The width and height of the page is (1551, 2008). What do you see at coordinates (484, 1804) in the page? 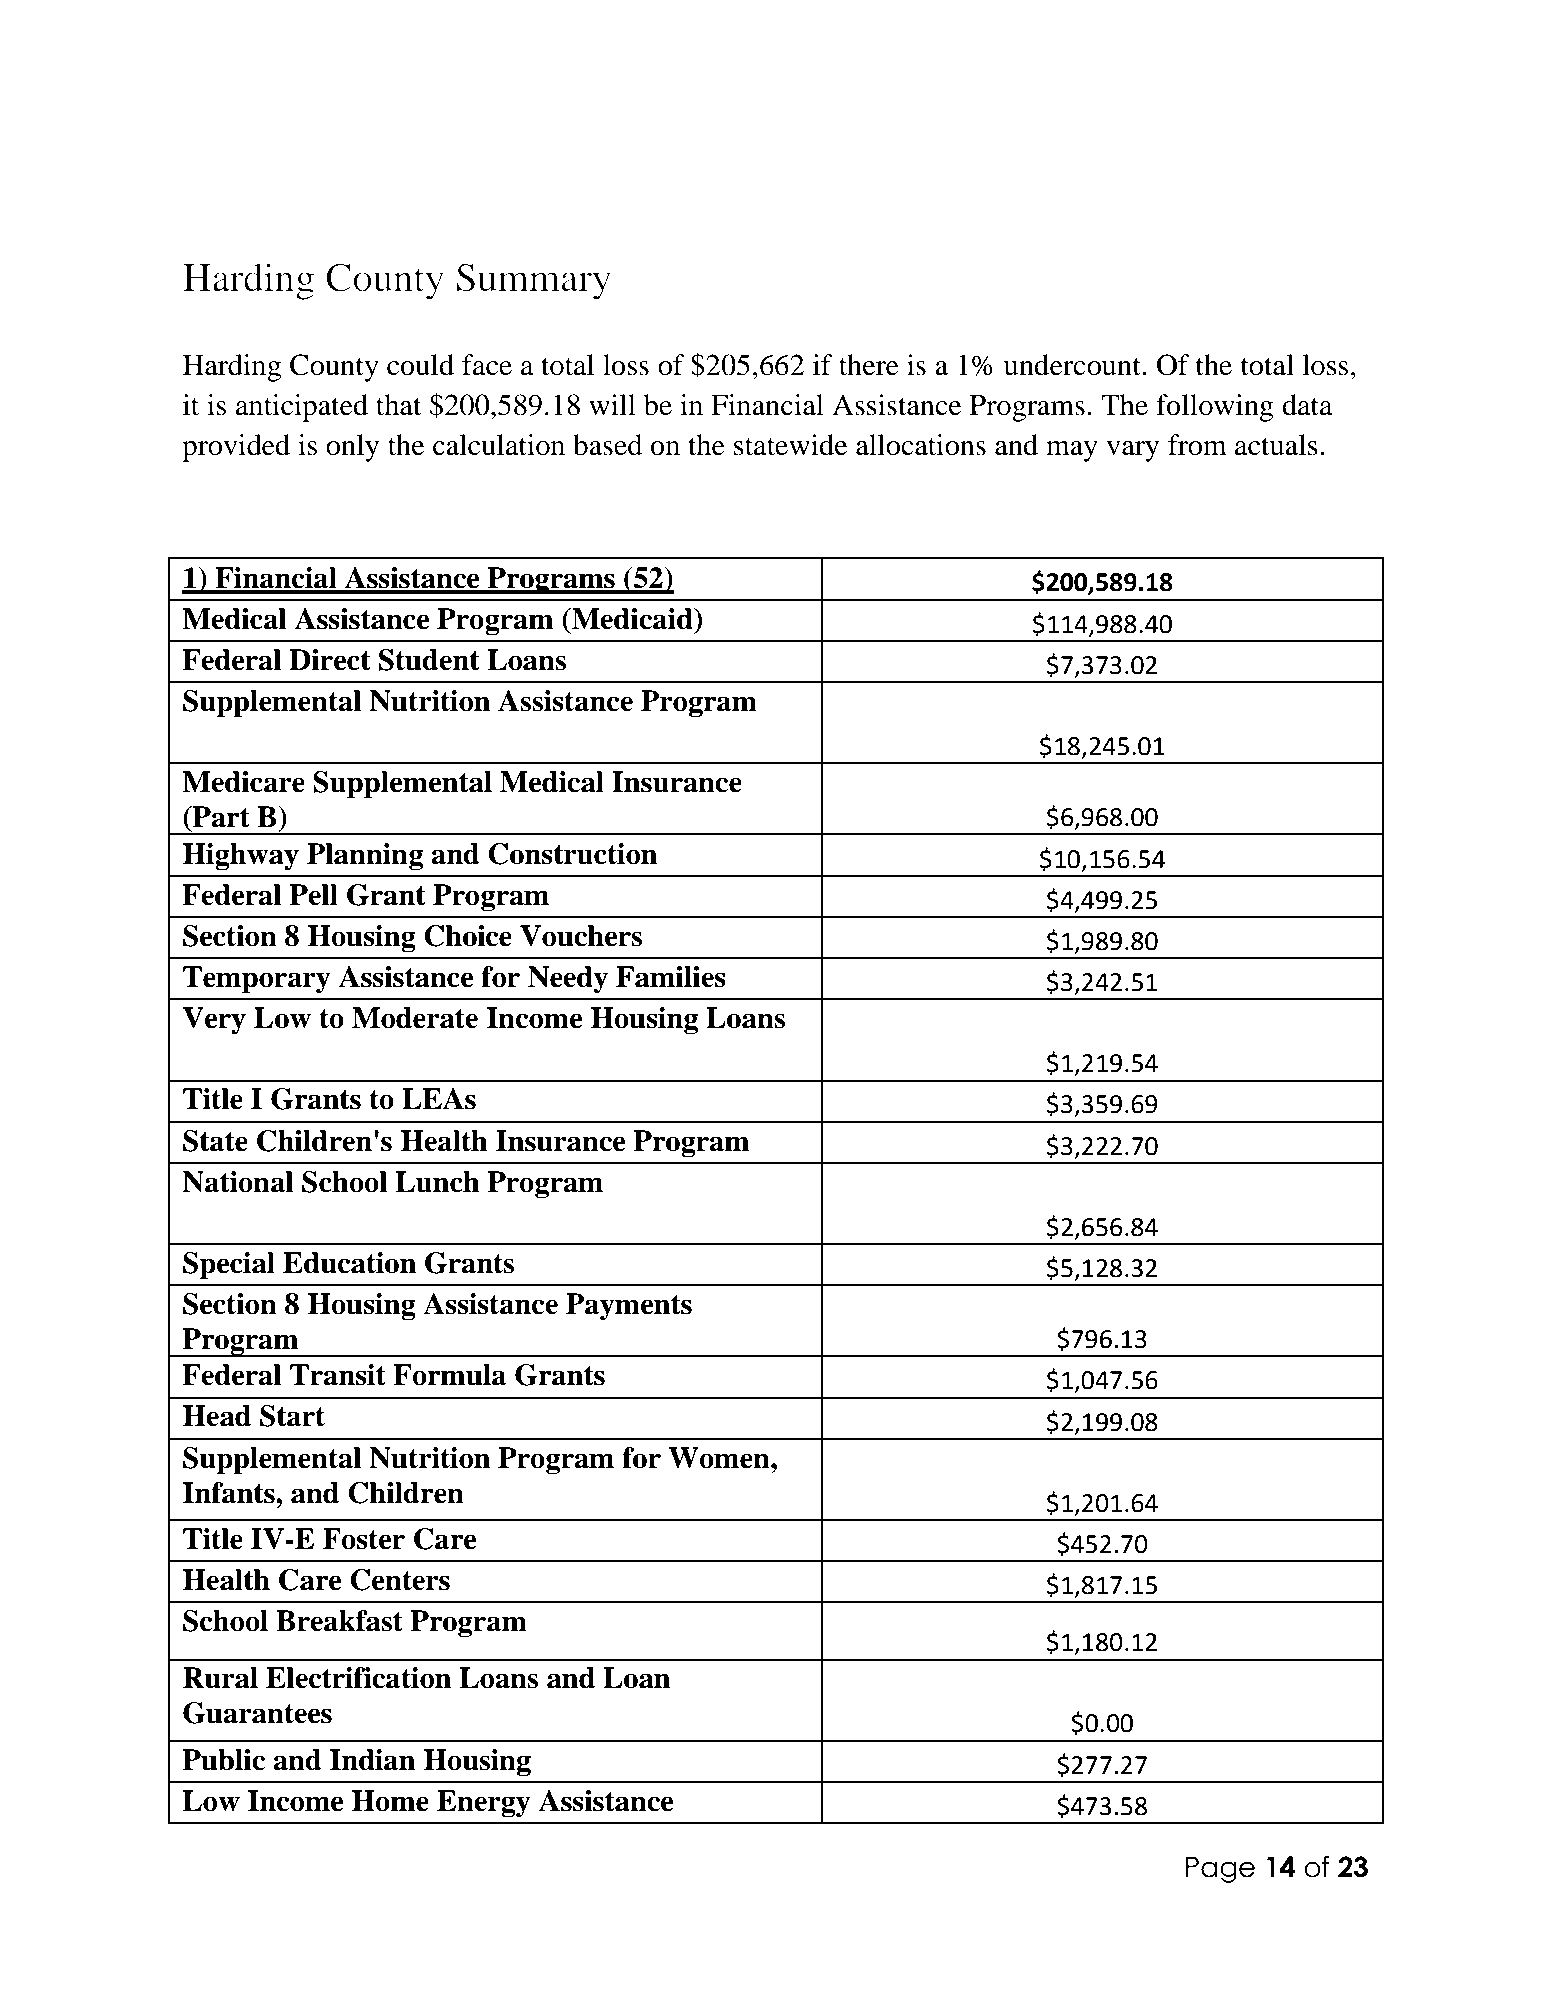
I see `Energy` at bounding box center [484, 1804].
